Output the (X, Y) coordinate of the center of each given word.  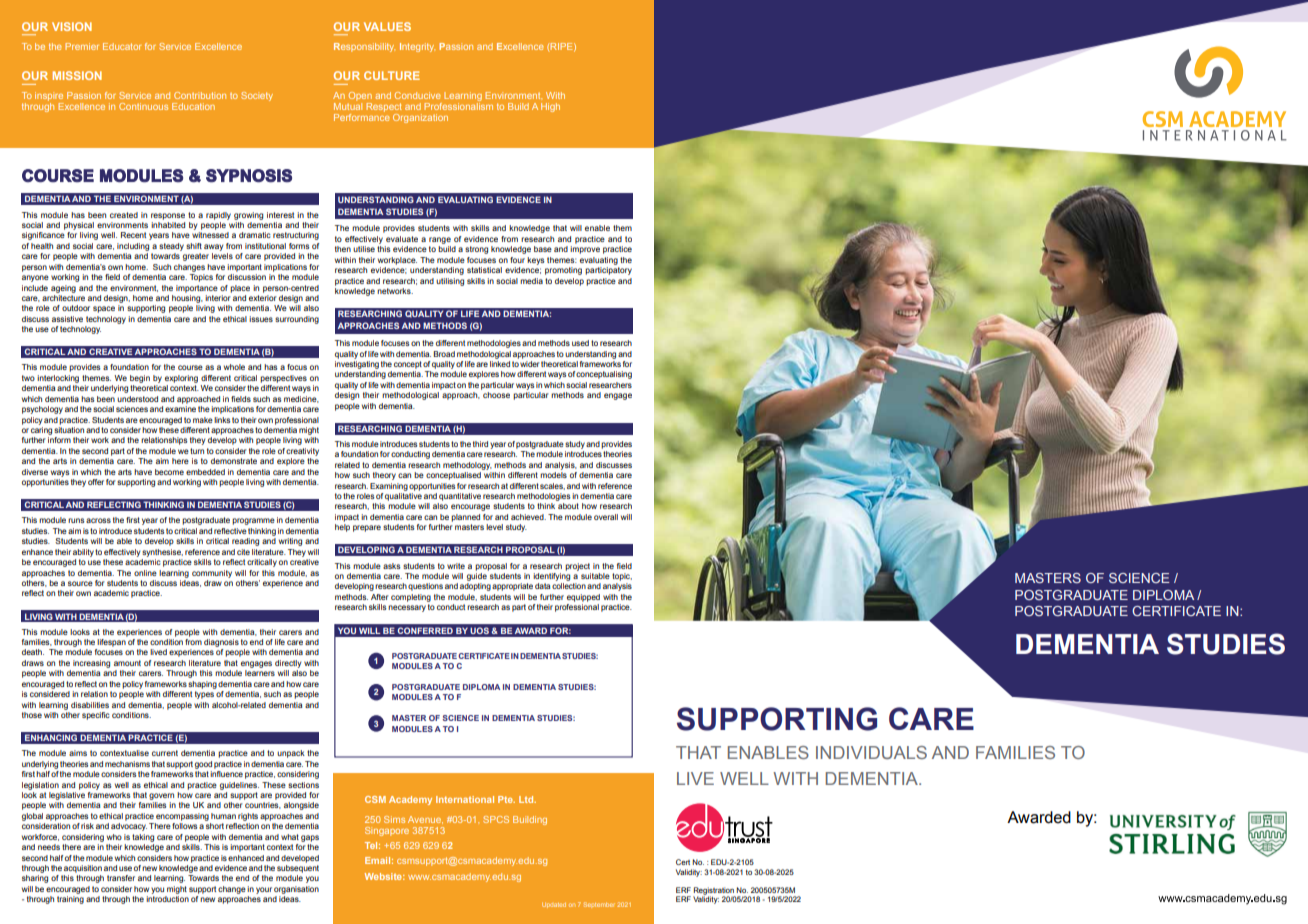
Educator (122, 46)
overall (606, 517)
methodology (467, 466)
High (550, 107)
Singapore (387, 831)
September (599, 905)
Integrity (417, 47)
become (169, 472)
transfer (121, 878)
